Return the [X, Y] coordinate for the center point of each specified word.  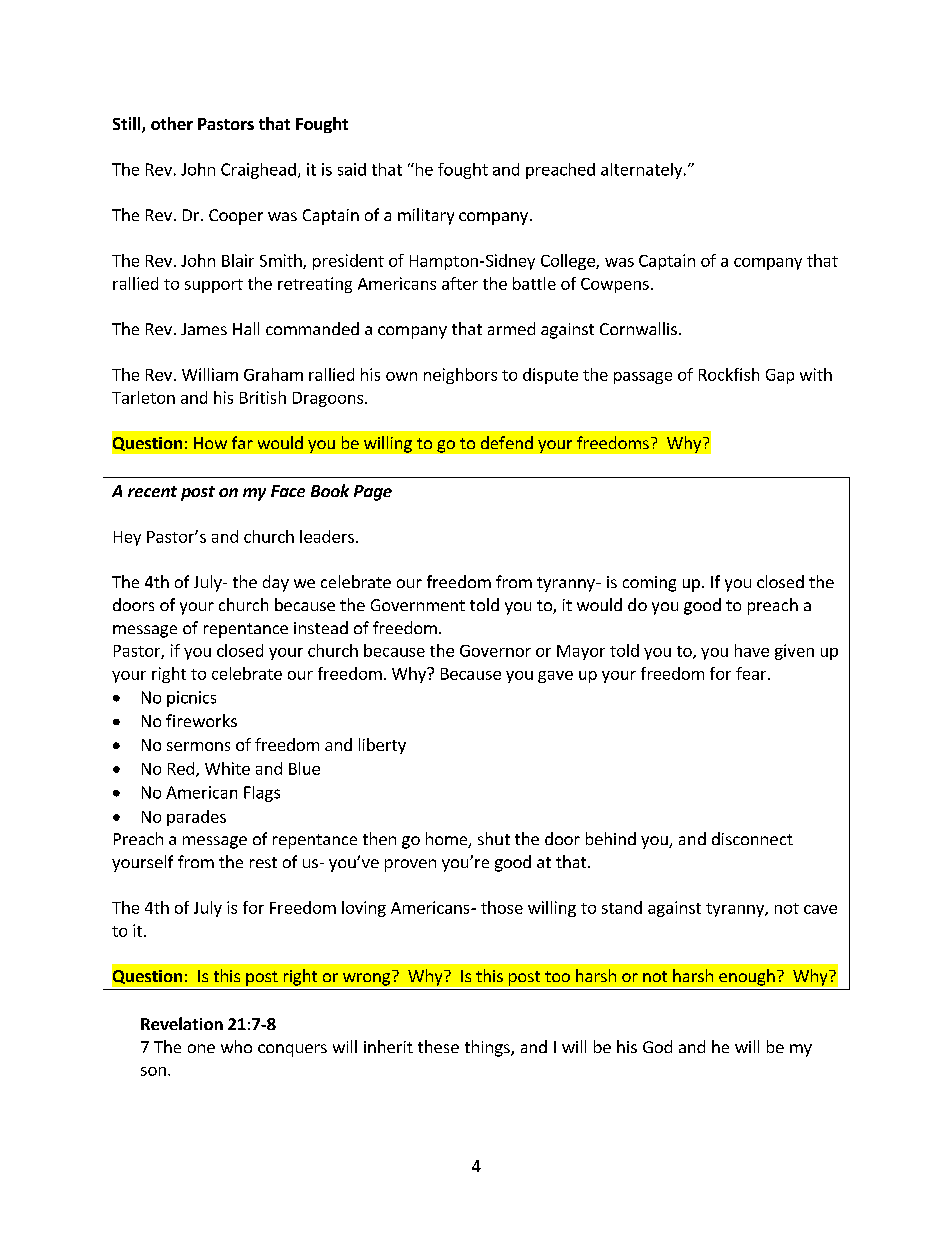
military [426, 216]
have [752, 650]
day [276, 583]
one [201, 1048]
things [488, 1048]
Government [418, 605]
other [172, 123]
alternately [643, 171]
